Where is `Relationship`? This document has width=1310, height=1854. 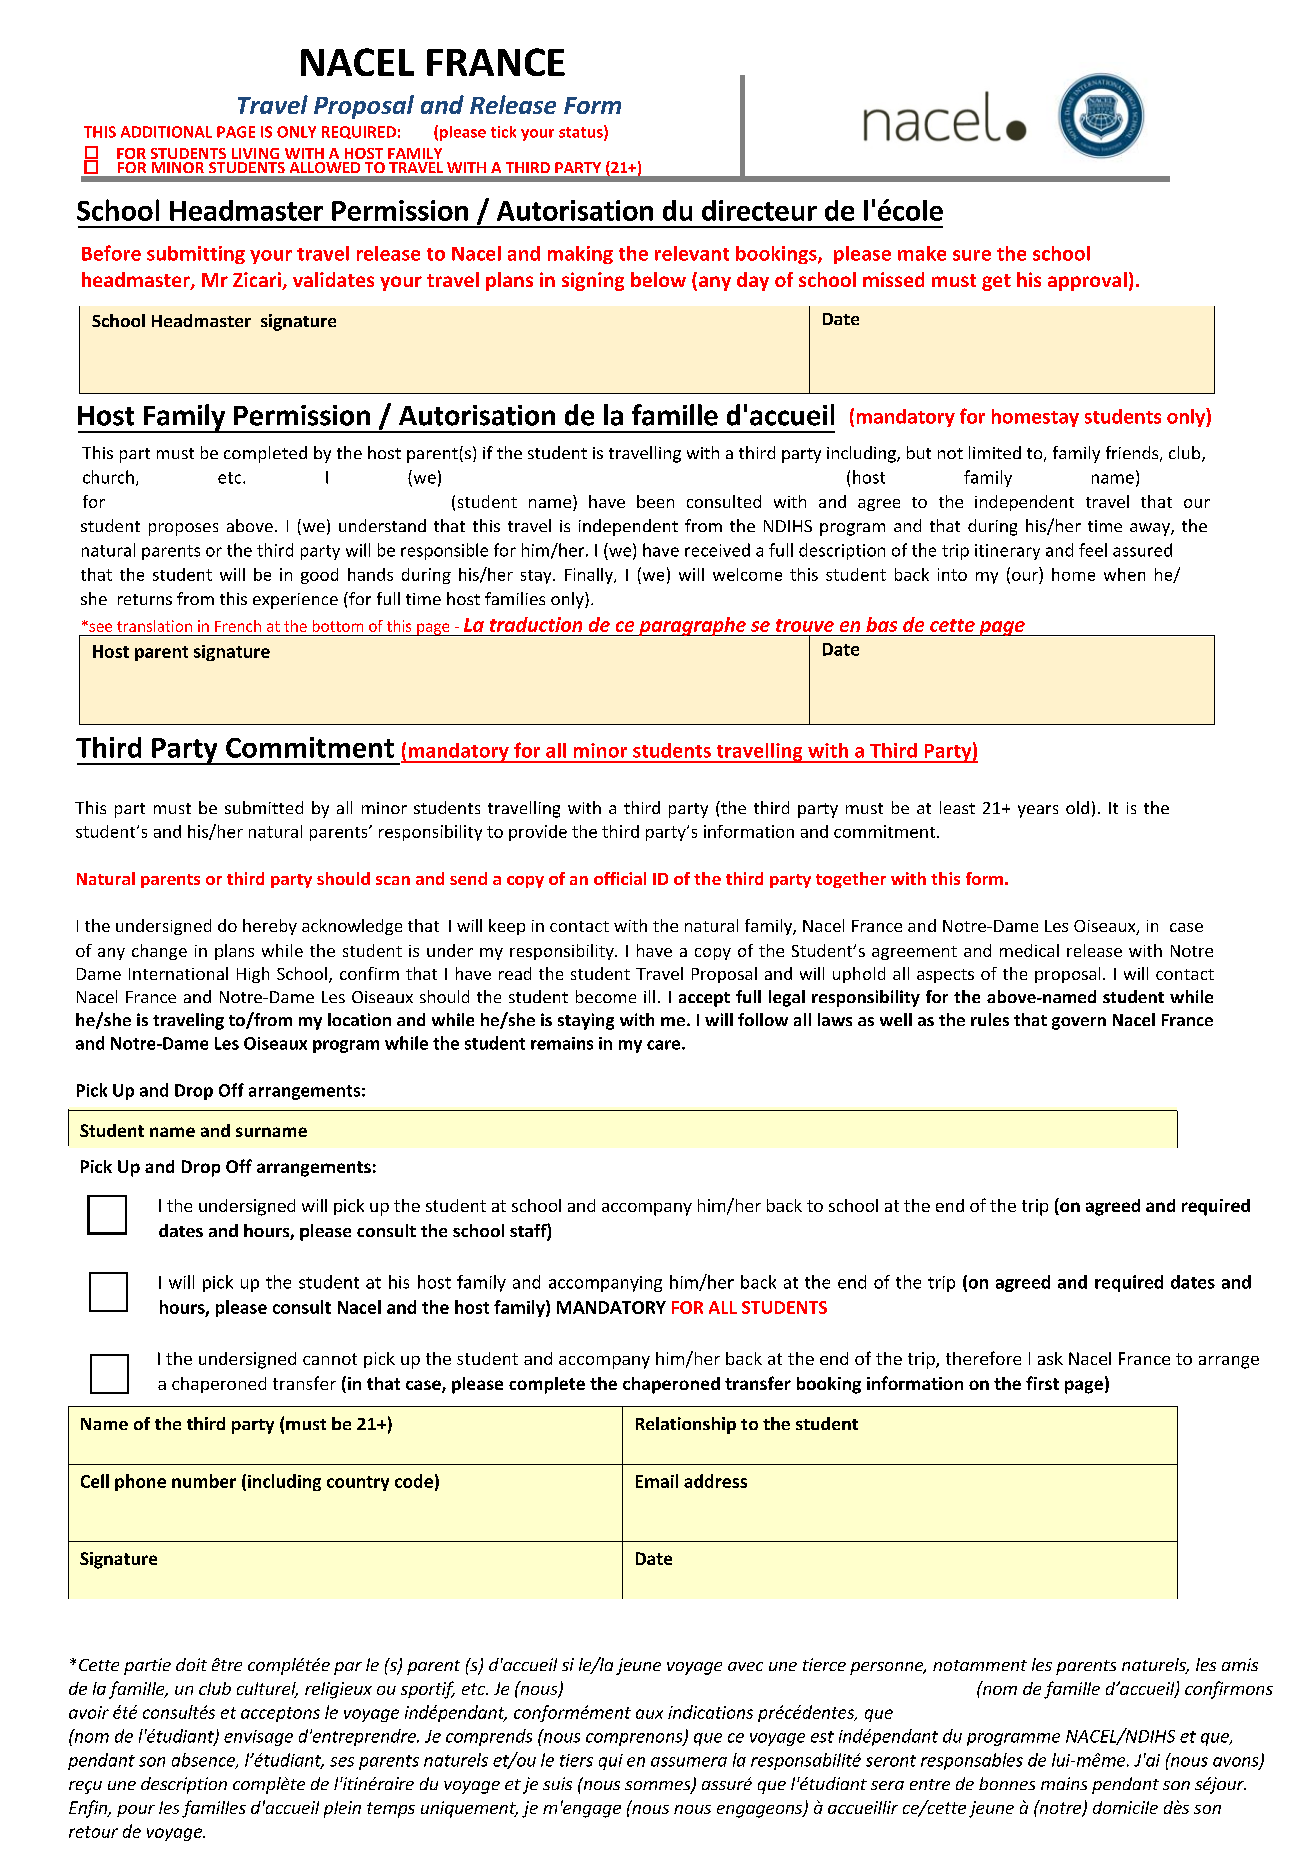 Relationship is located at coordinates (686, 1425).
